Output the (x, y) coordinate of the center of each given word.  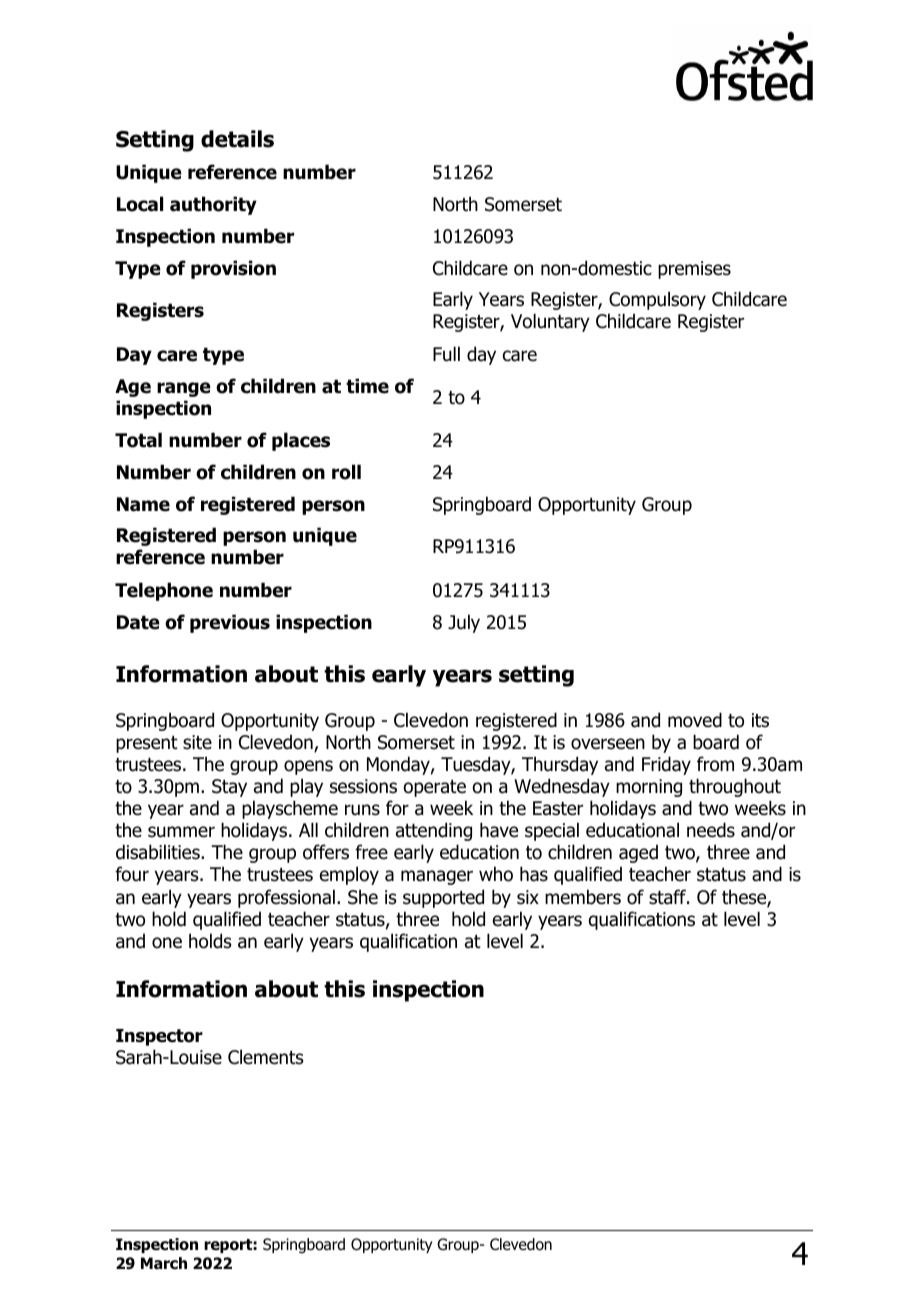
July (464, 623)
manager (437, 877)
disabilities (159, 852)
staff (669, 897)
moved (695, 720)
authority (213, 205)
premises (694, 270)
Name (143, 504)
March (164, 1263)
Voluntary (550, 322)
